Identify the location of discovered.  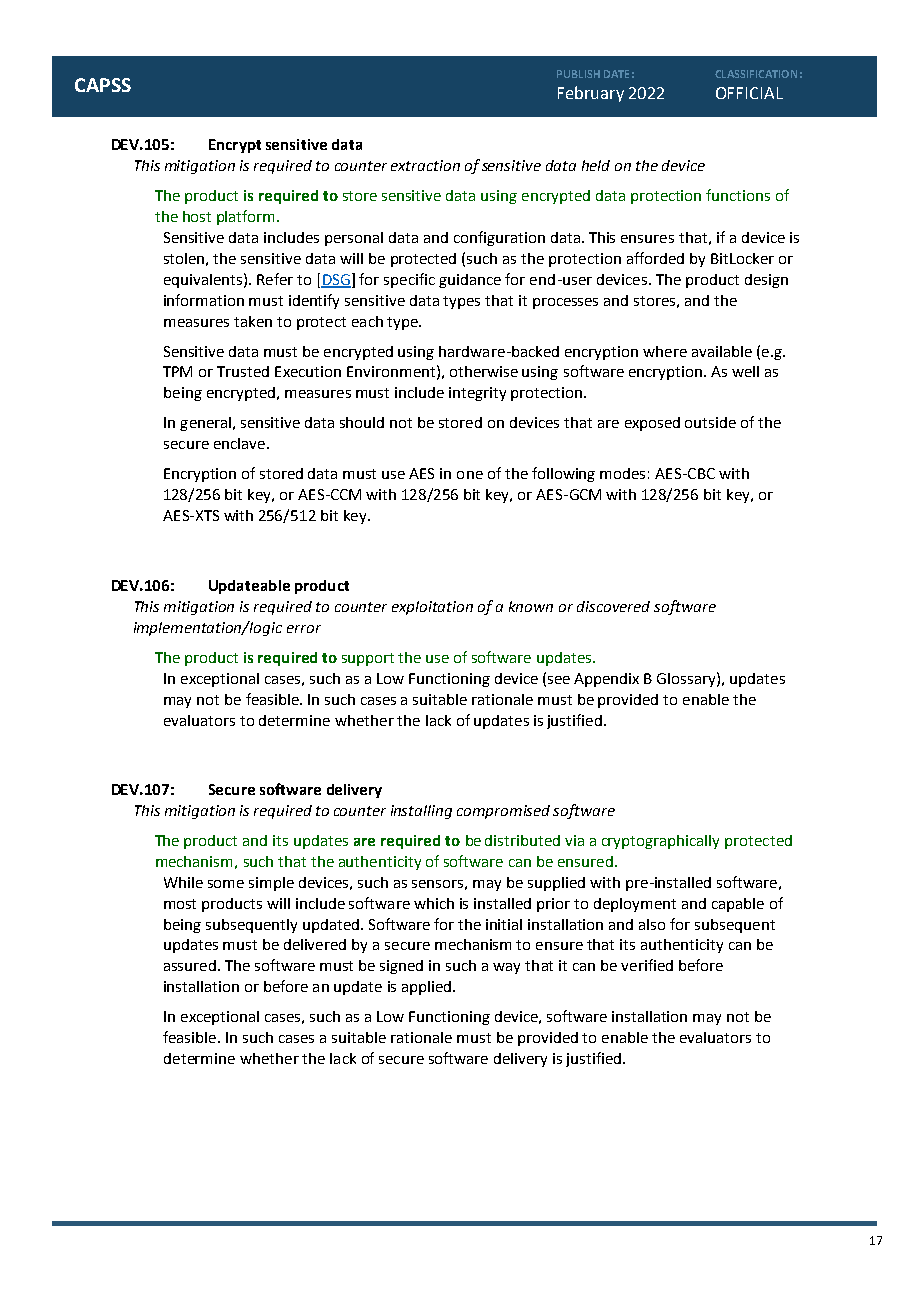
(613, 606).
